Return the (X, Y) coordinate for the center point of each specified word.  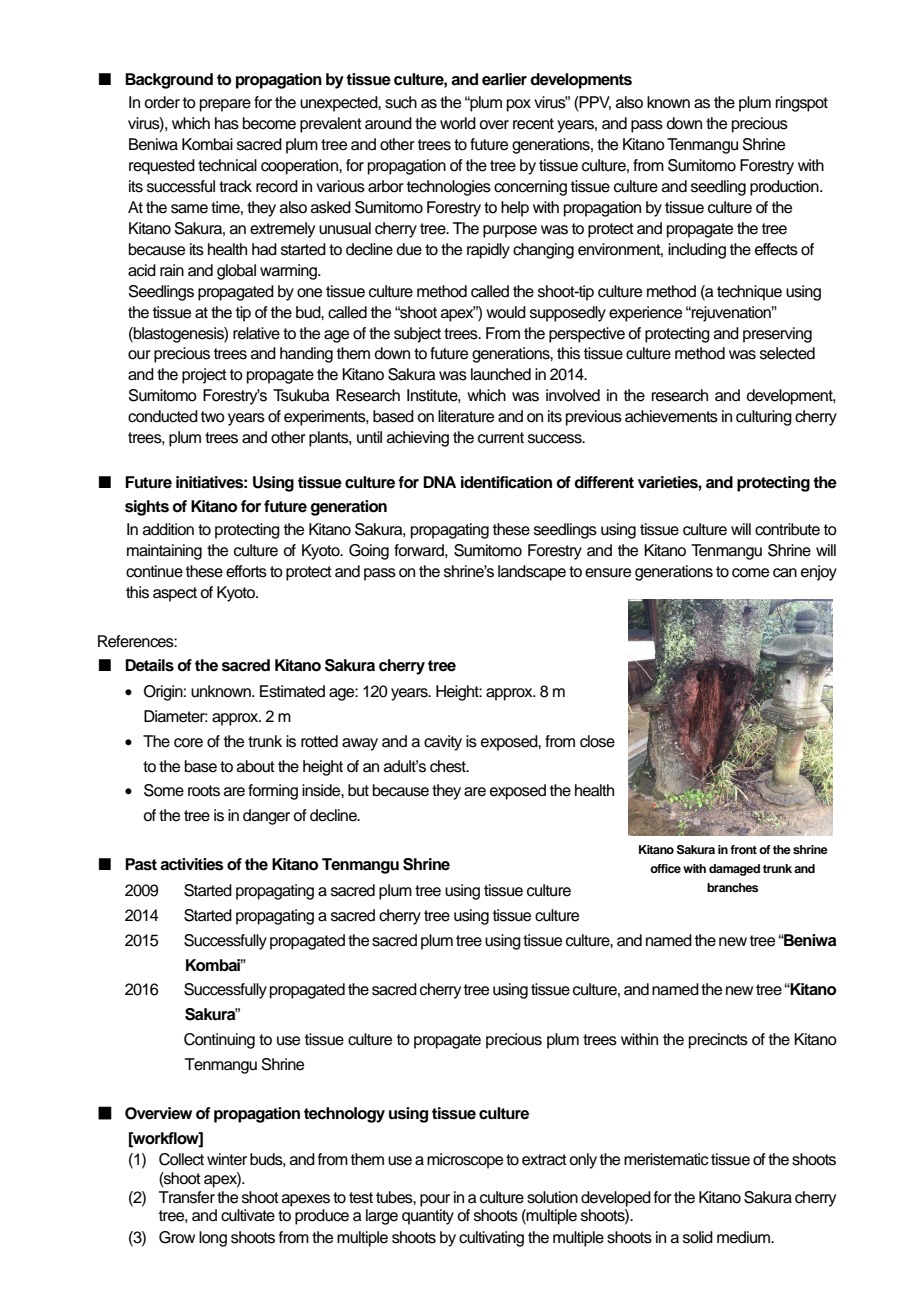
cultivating (491, 1239)
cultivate (248, 1215)
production (785, 188)
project (204, 376)
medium (745, 1237)
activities (192, 864)
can (785, 573)
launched (501, 374)
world (458, 123)
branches (732, 887)
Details (149, 665)
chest (449, 766)
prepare (225, 105)
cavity (443, 743)
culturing (764, 418)
